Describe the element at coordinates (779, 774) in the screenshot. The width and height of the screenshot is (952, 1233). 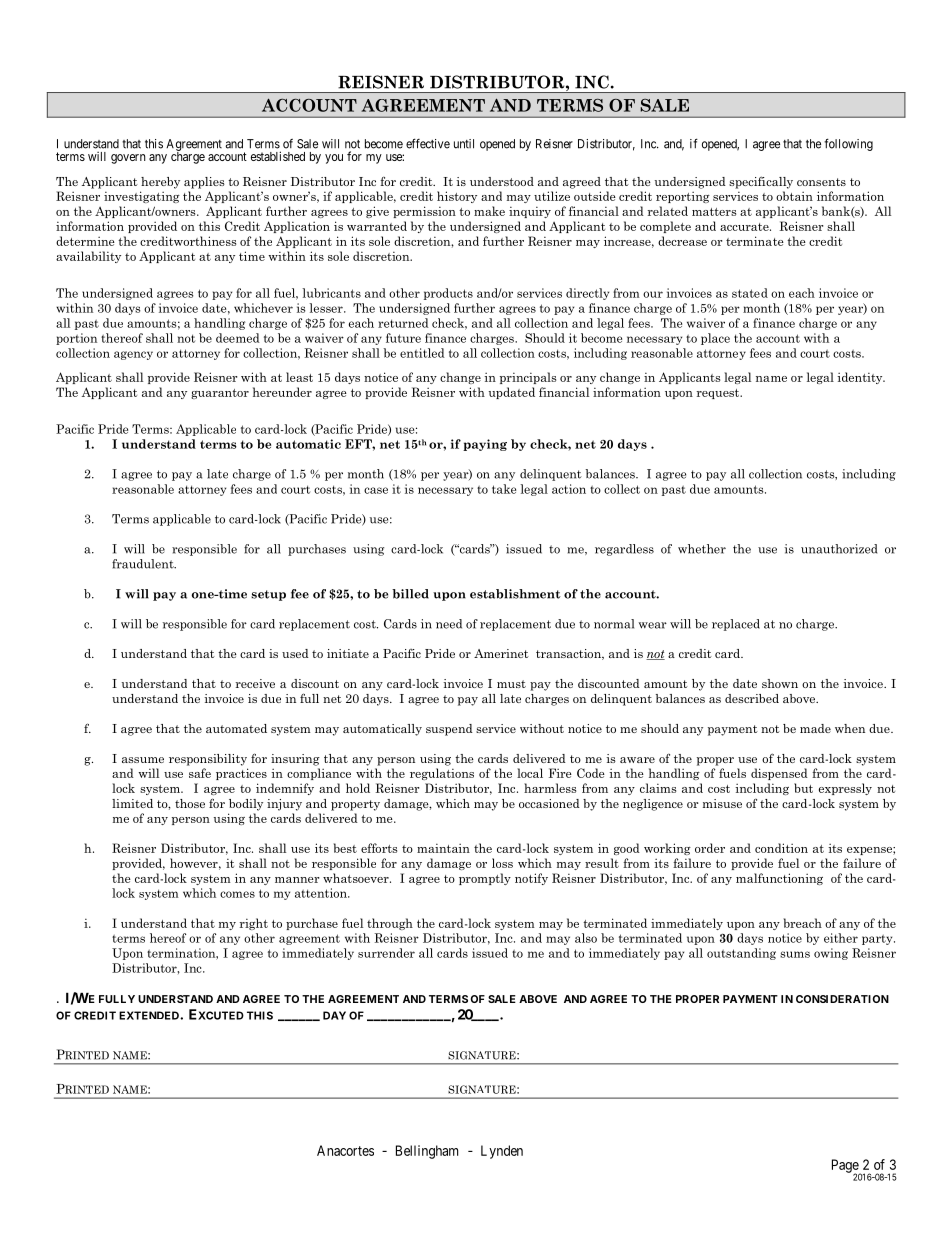
I see `dispensed` at that location.
